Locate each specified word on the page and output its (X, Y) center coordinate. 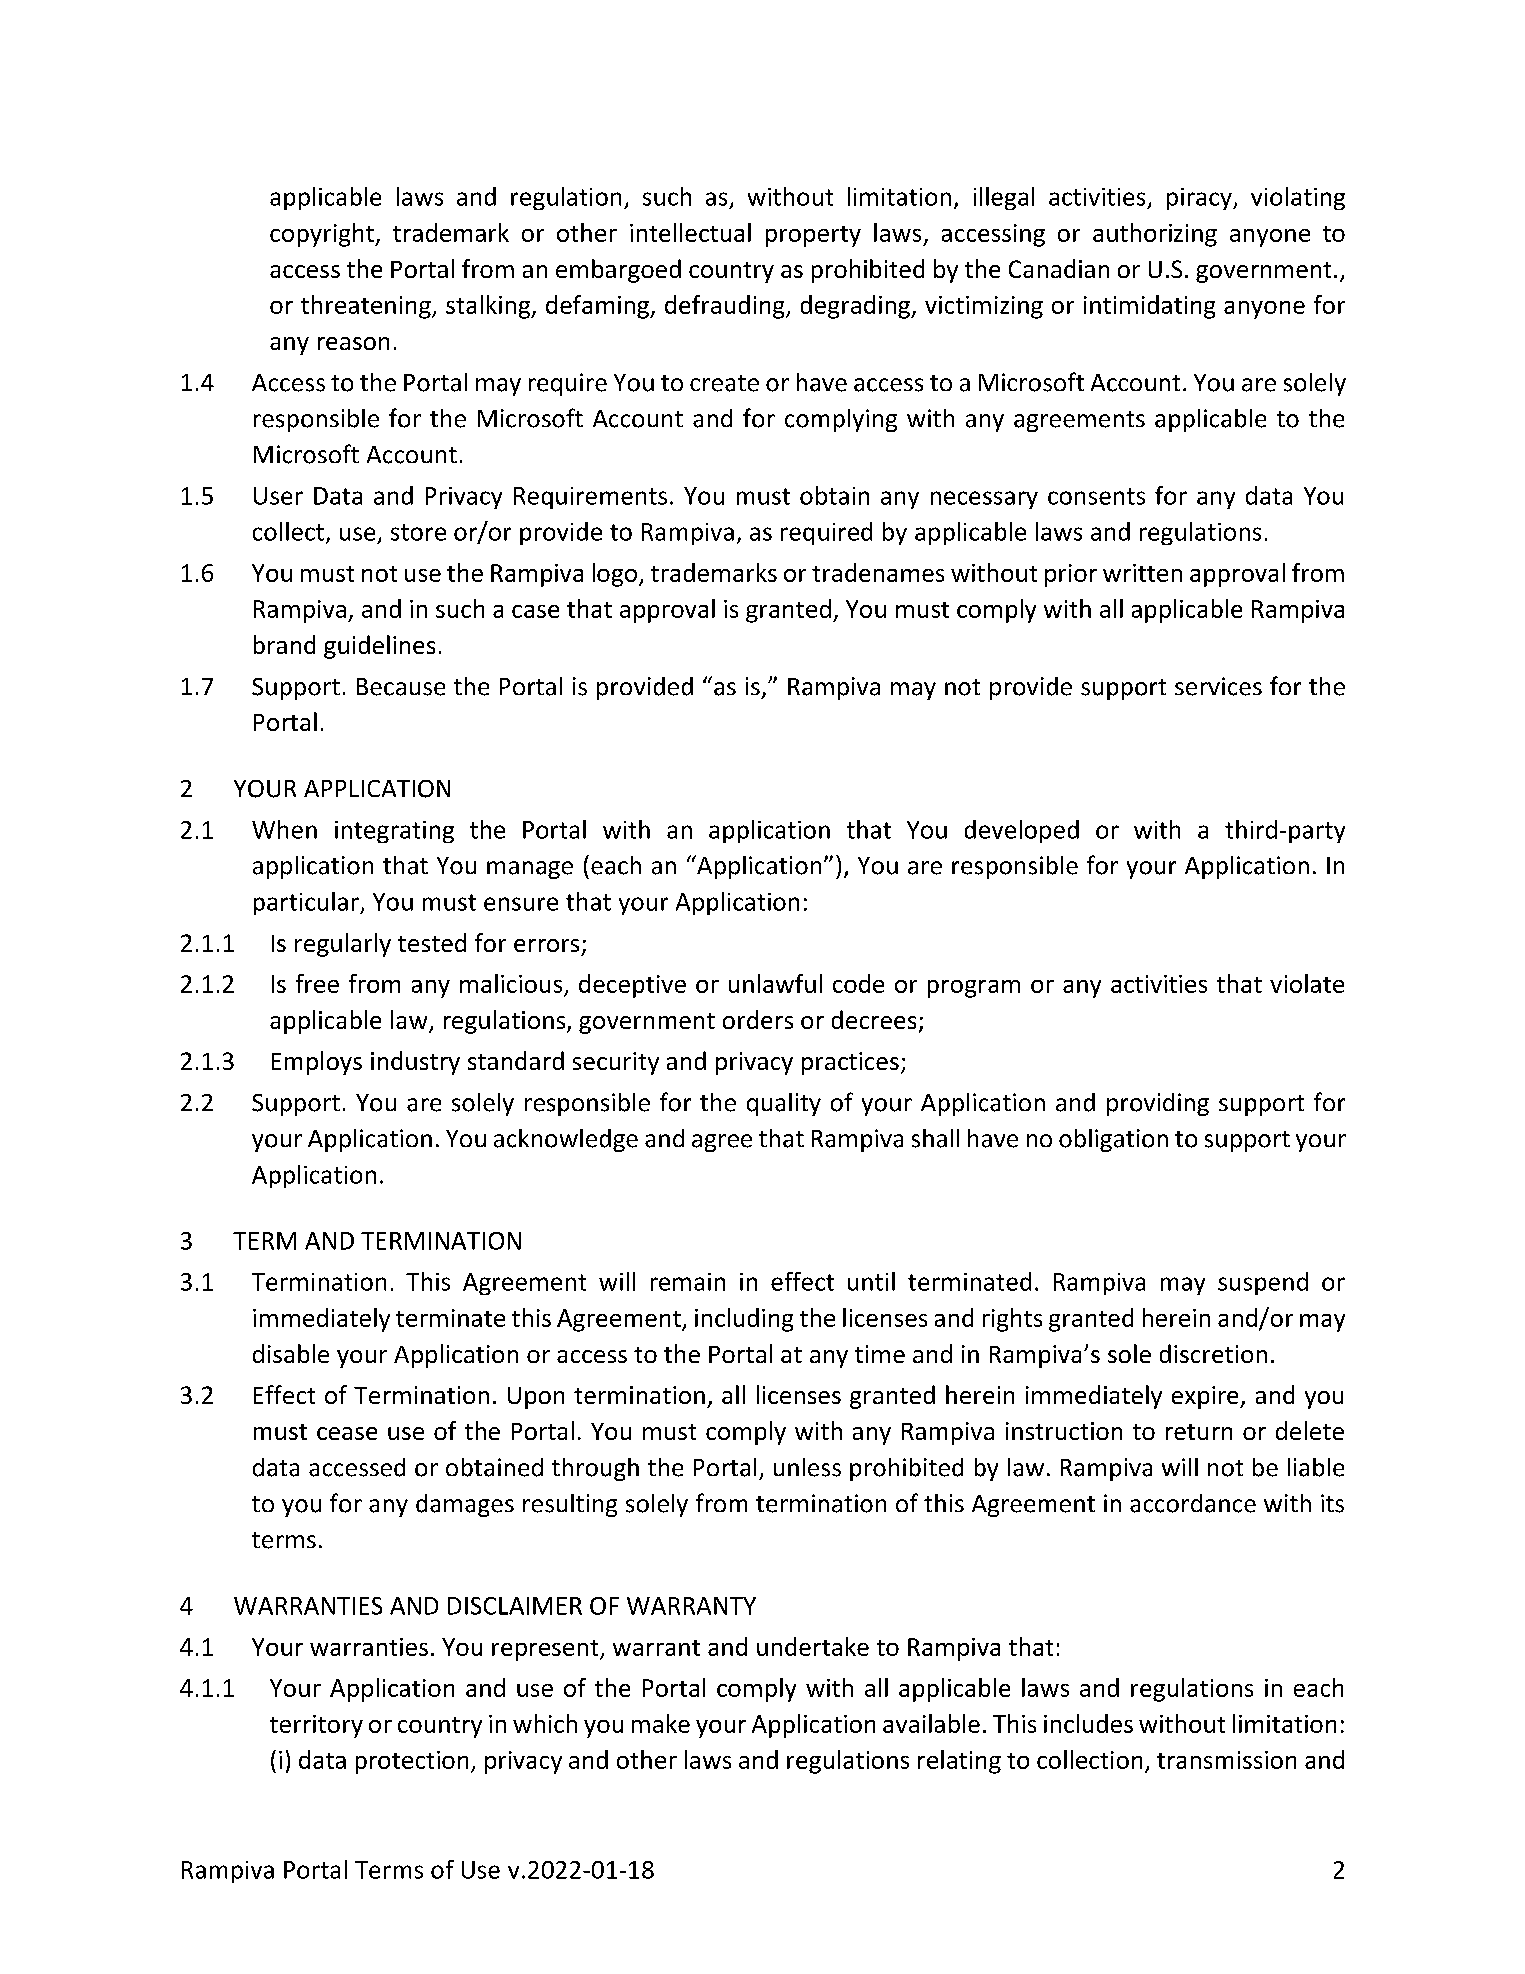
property (813, 236)
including (744, 1320)
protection (412, 1762)
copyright (323, 235)
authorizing (1155, 235)
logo (616, 575)
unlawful (775, 983)
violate (1307, 983)
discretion (1213, 1353)
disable (291, 1353)
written (1142, 573)
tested (432, 942)
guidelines (379, 647)
